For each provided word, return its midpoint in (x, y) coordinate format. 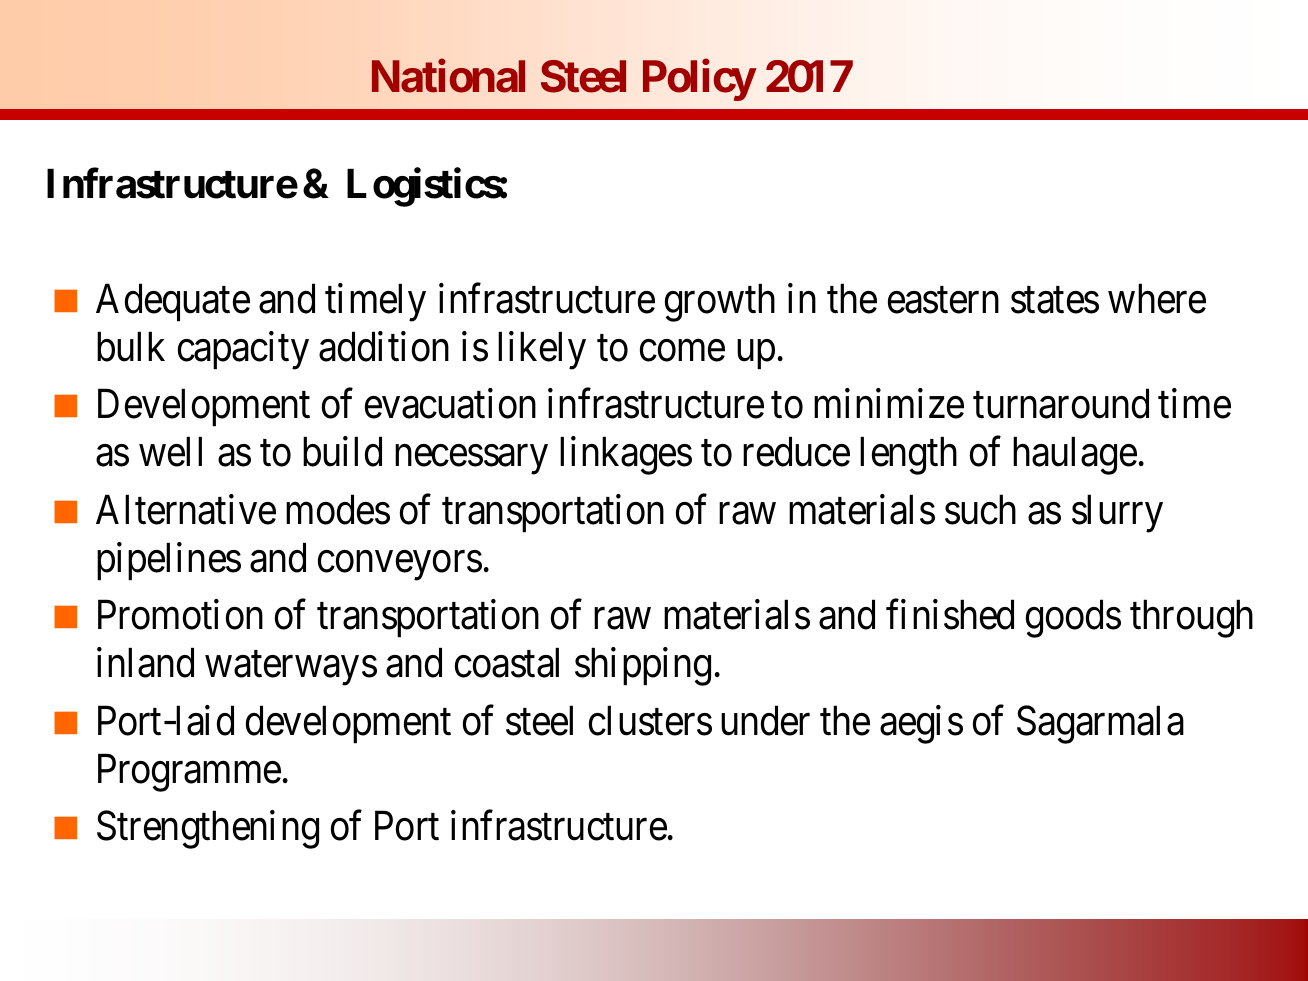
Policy (699, 80)
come (682, 351)
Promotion (180, 615)
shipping (643, 667)
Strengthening (208, 830)
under (765, 721)
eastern (943, 300)
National (448, 76)
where (1157, 298)
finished (950, 615)
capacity (243, 350)
